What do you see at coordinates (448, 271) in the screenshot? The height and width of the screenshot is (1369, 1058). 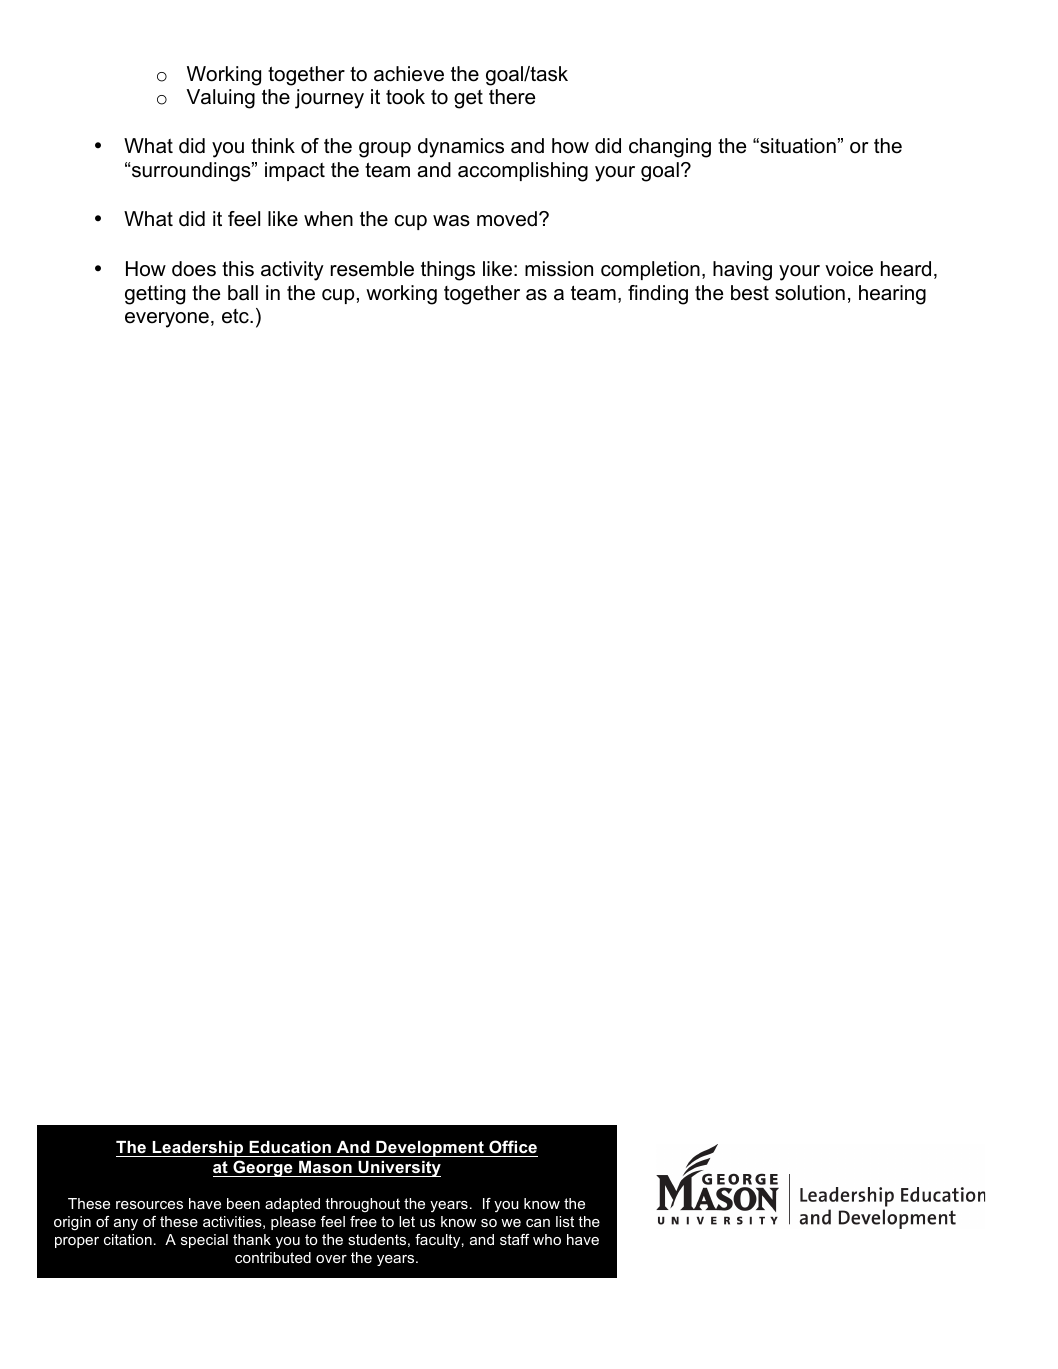 I see `things` at bounding box center [448, 271].
